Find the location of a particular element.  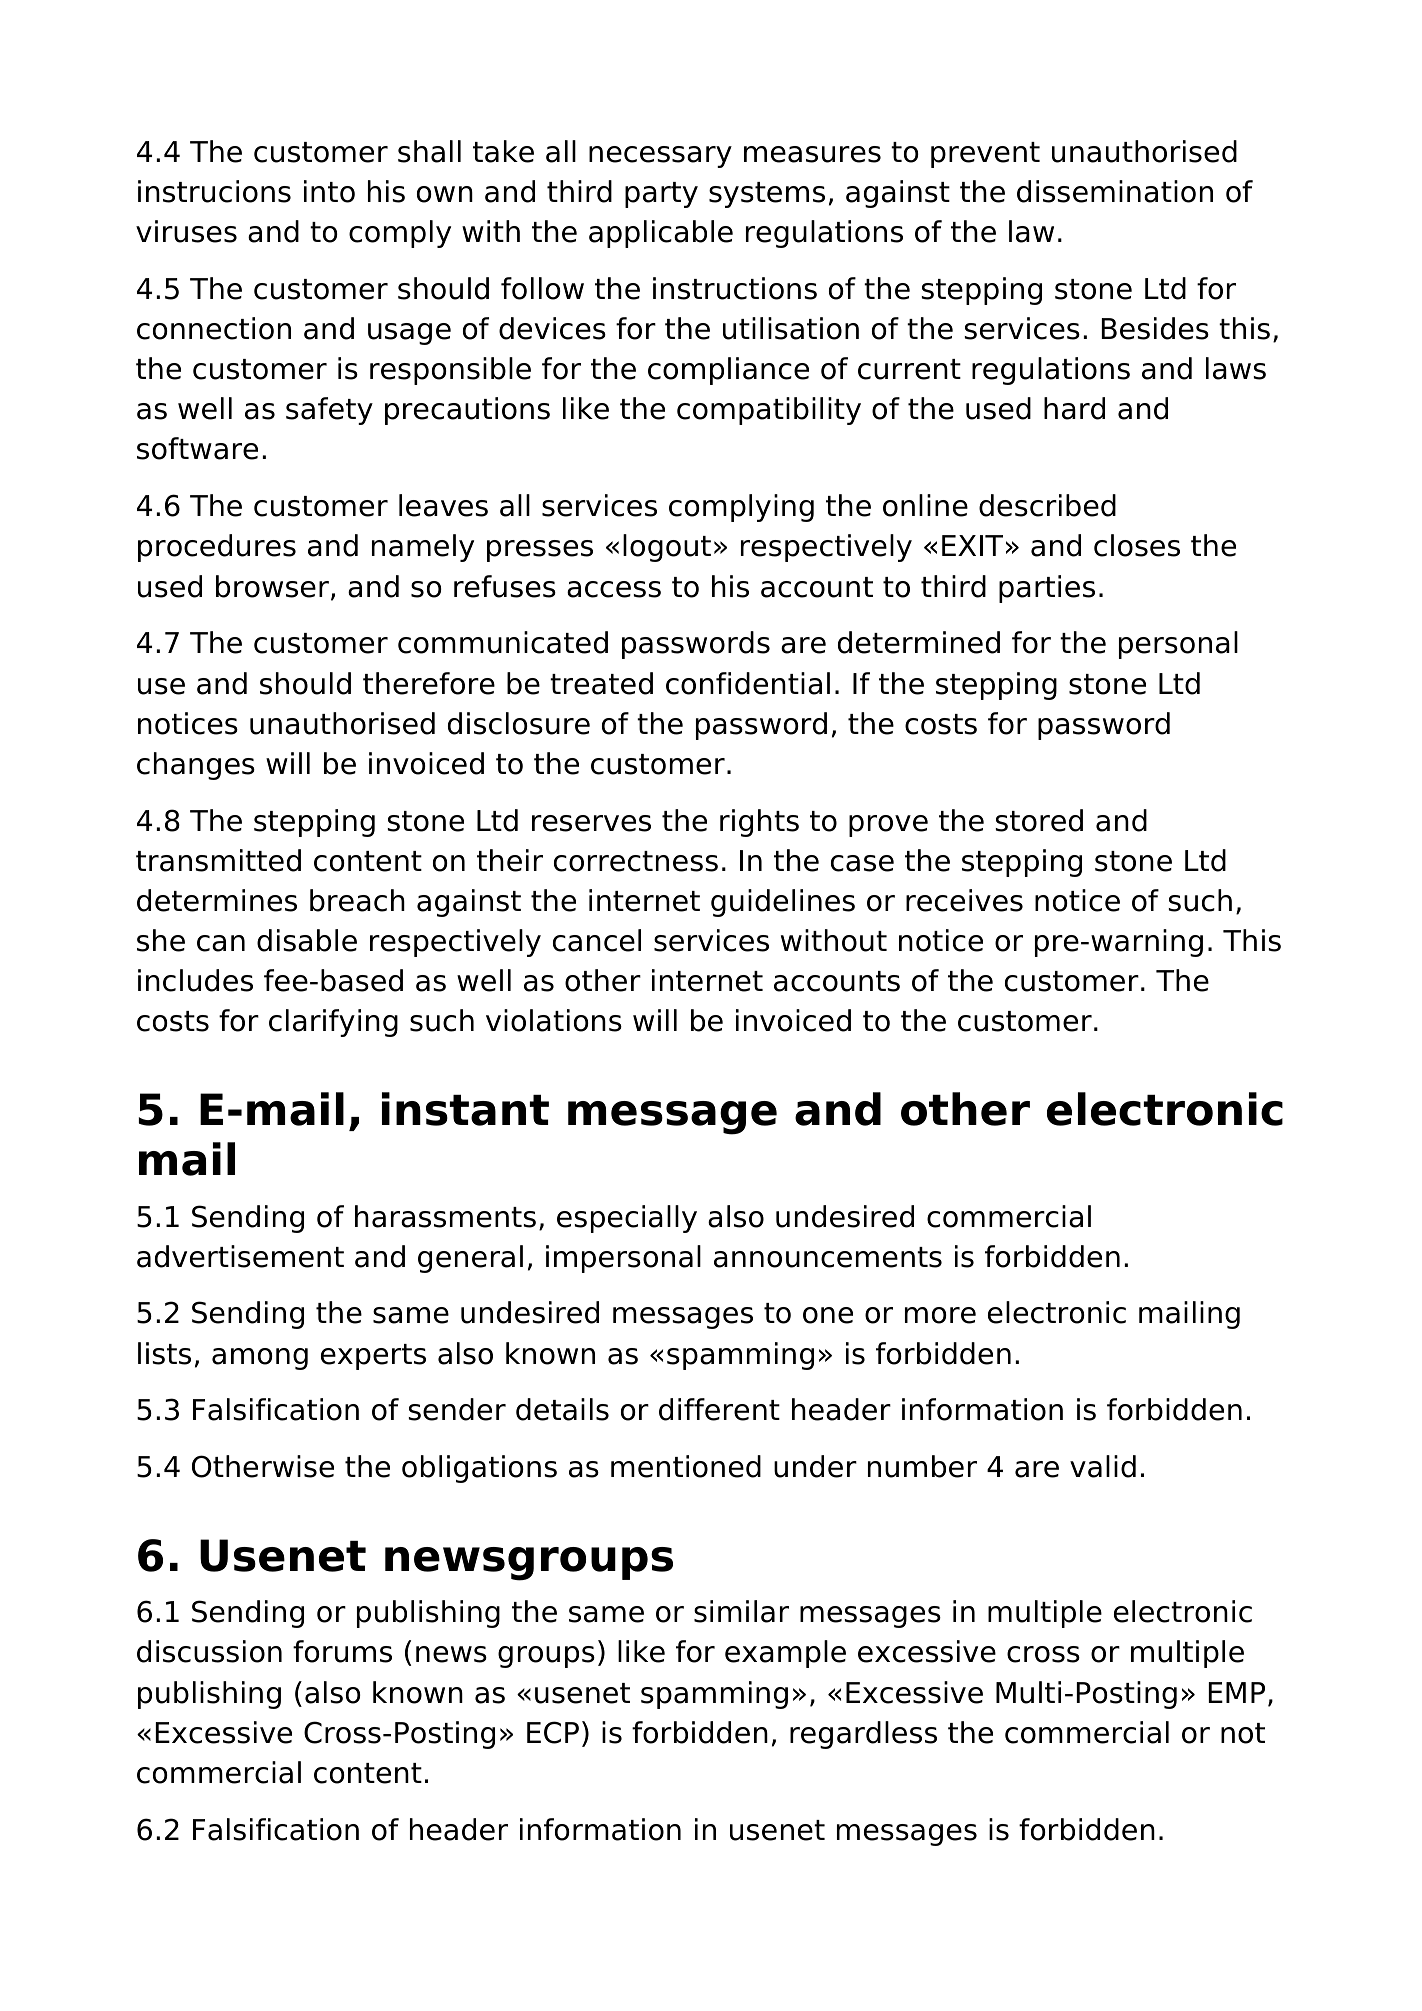

dissemination is located at coordinates (1115, 191).
